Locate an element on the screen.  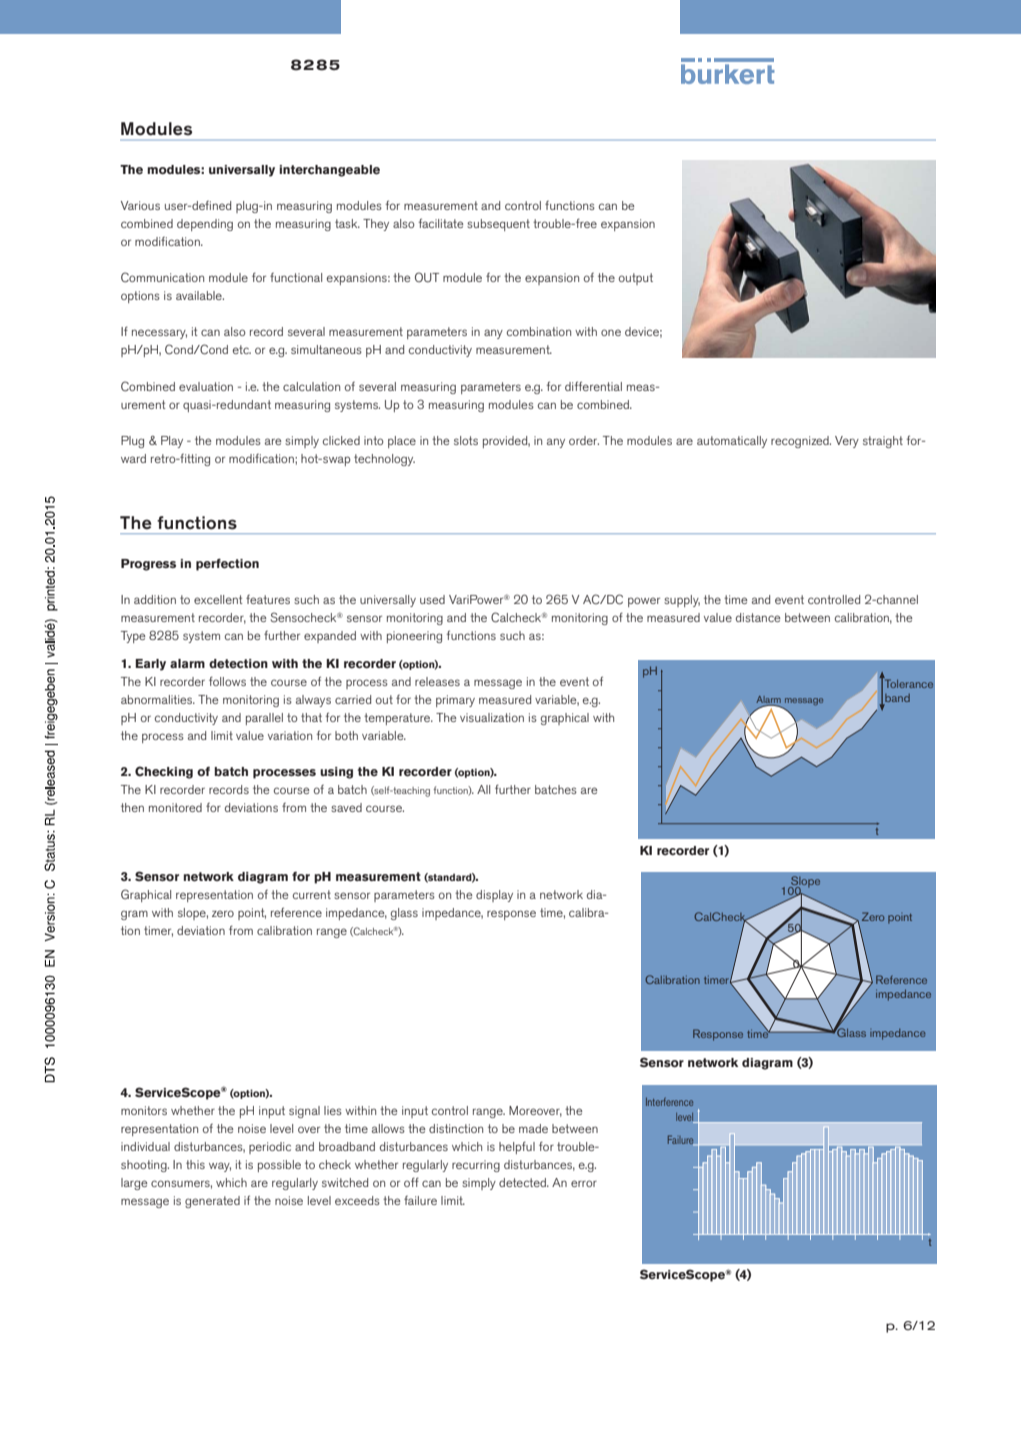
subsequent is located at coordinates (498, 225).
